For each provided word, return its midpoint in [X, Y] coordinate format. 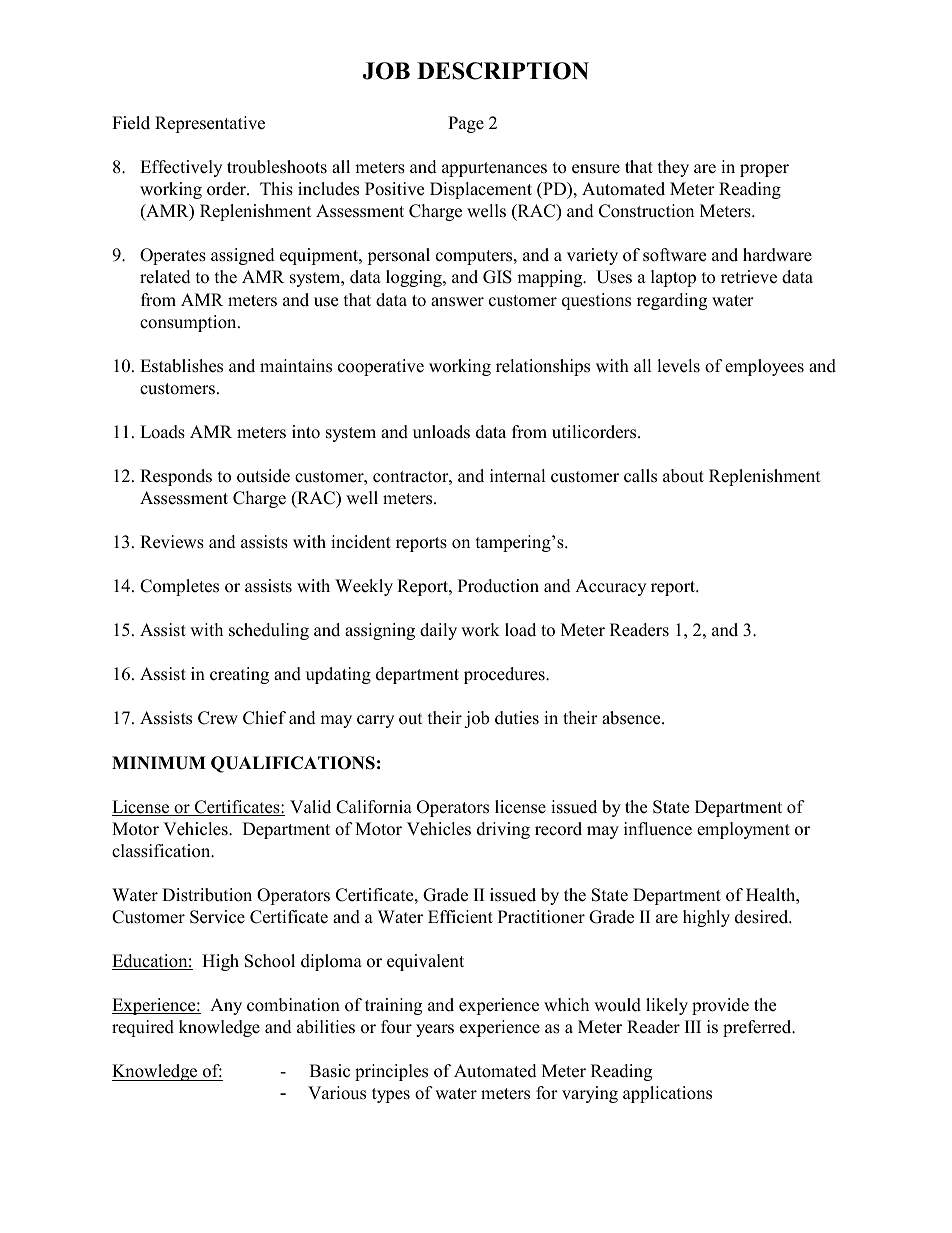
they [673, 168]
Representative [210, 124]
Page [466, 124]
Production [498, 586]
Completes [179, 587]
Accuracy [610, 587]
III [693, 1026]
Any [226, 1006]
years [435, 1030]
